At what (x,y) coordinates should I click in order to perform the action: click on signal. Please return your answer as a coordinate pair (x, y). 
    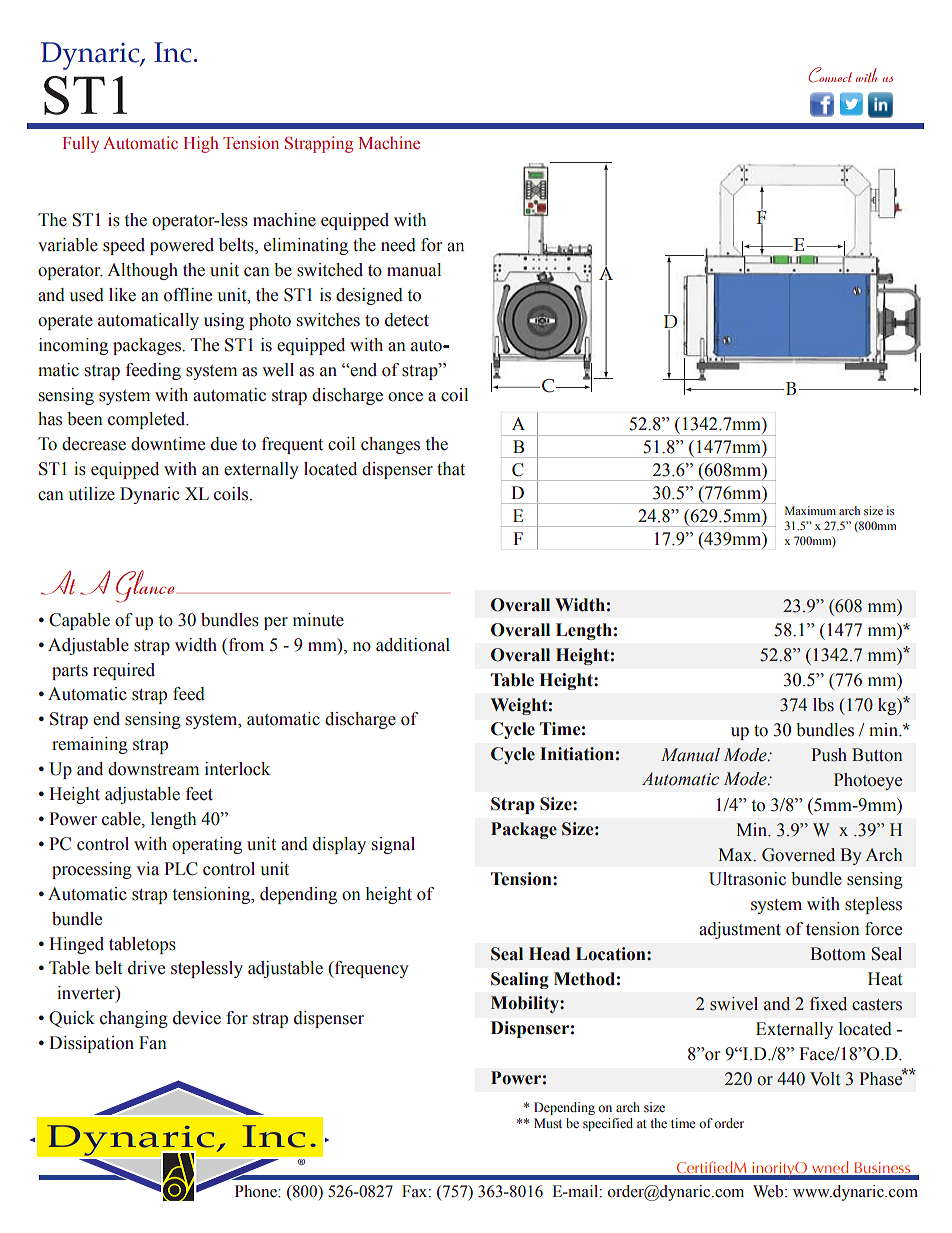
    Looking at the image, I should click on (393, 845).
